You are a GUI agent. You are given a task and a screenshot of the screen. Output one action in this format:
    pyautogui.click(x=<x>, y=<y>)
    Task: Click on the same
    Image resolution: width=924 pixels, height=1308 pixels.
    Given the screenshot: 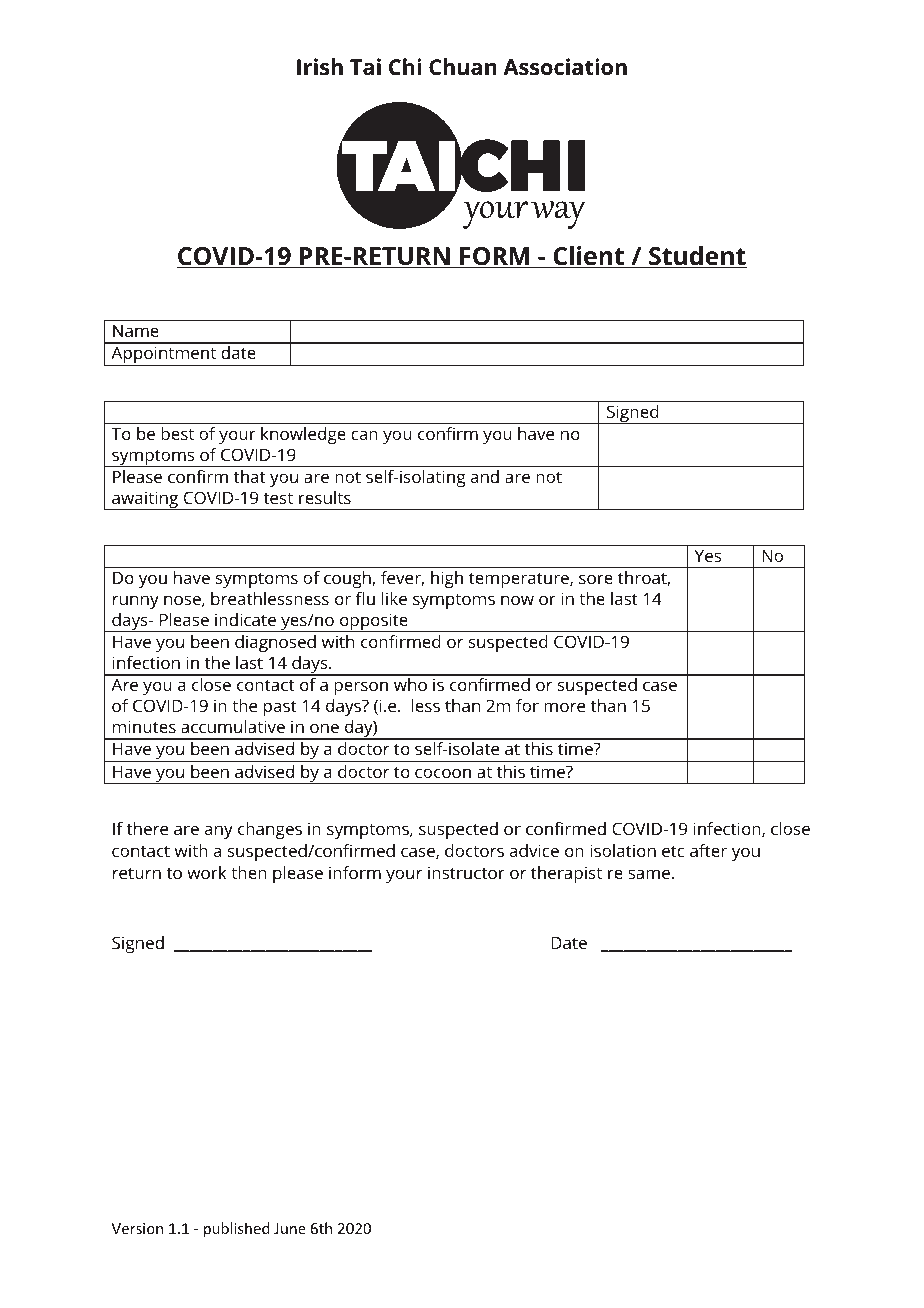 What is the action you would take?
    pyautogui.click(x=649, y=874)
